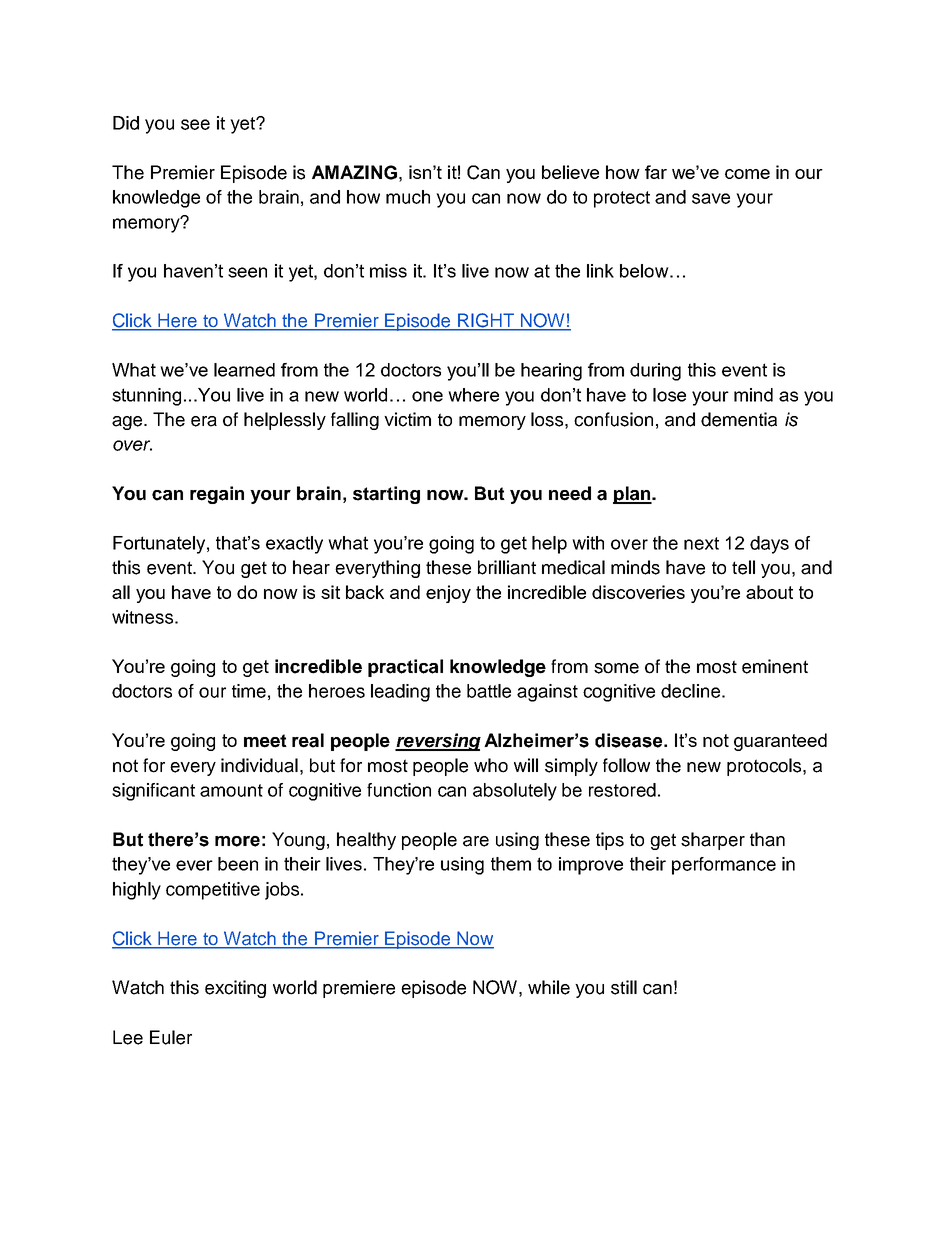 The image size is (952, 1233). Describe the element at coordinates (739, 419) in the screenshot. I see `dementia` at that location.
